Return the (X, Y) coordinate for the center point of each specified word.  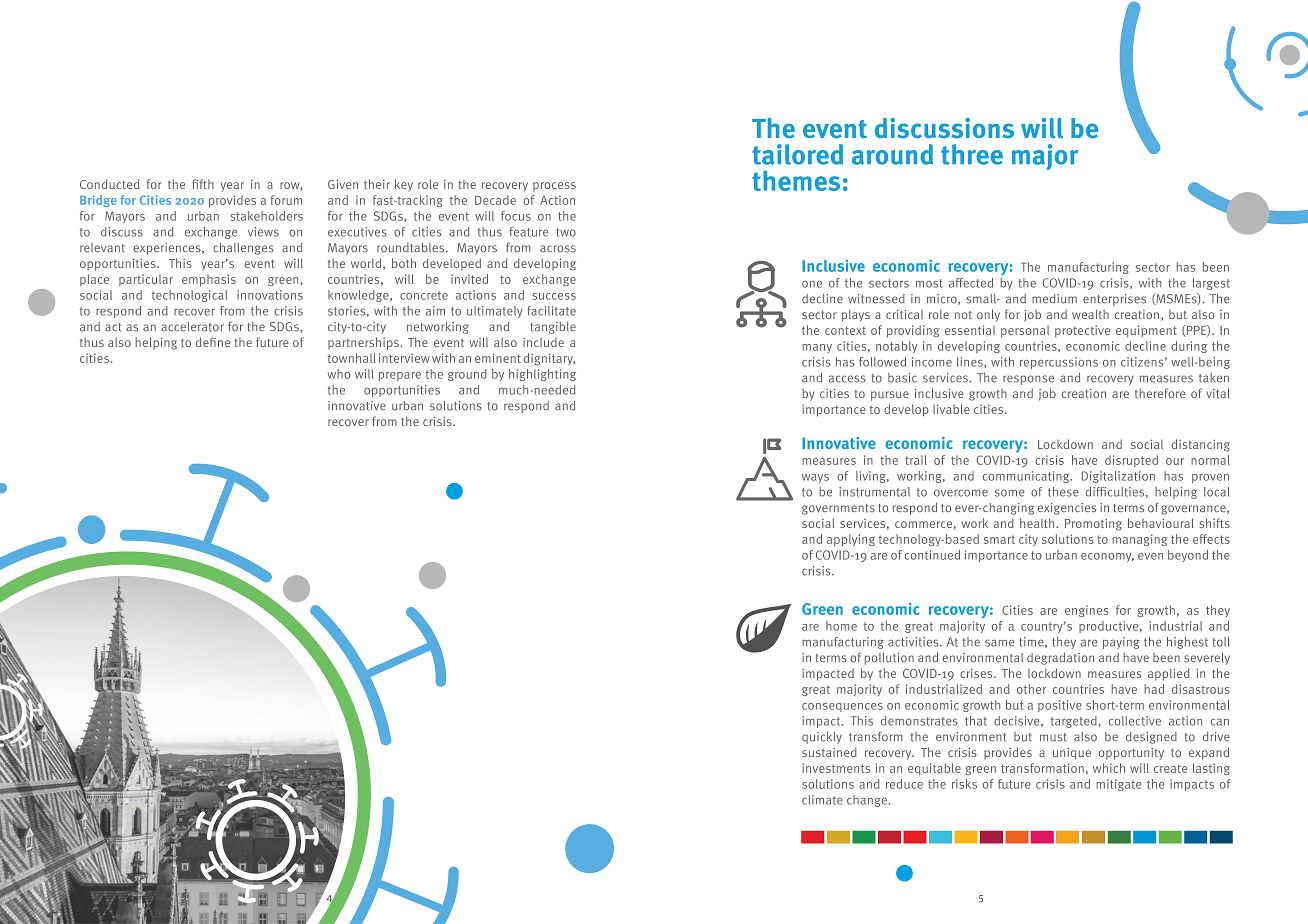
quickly (822, 738)
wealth (1090, 314)
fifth (203, 184)
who (338, 374)
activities (914, 642)
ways (815, 478)
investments (836, 768)
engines (1087, 611)
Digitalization (1118, 477)
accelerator (192, 327)
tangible (553, 328)
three (972, 154)
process (554, 187)
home (841, 626)
